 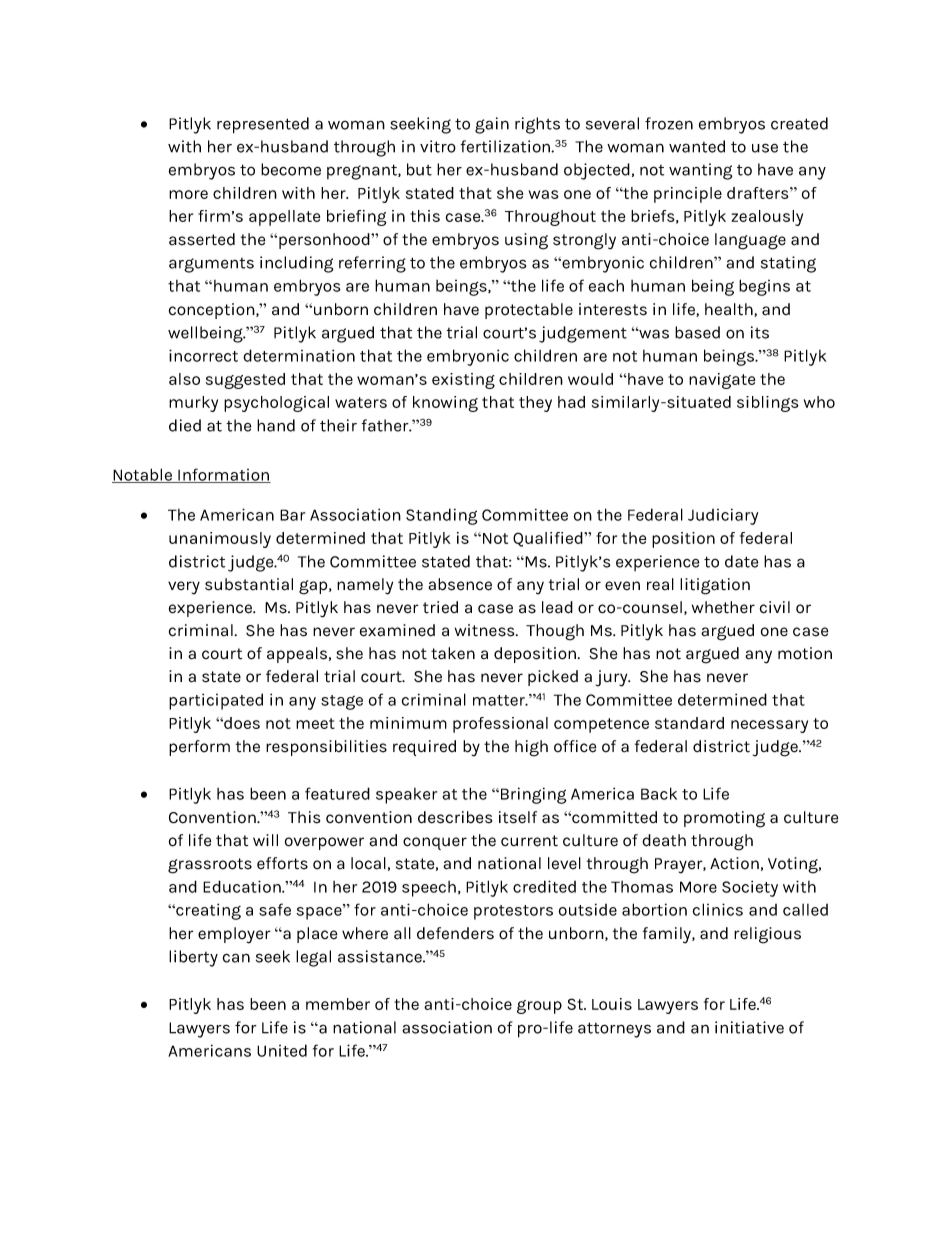 I want to click on litigation, so click(x=715, y=586).
